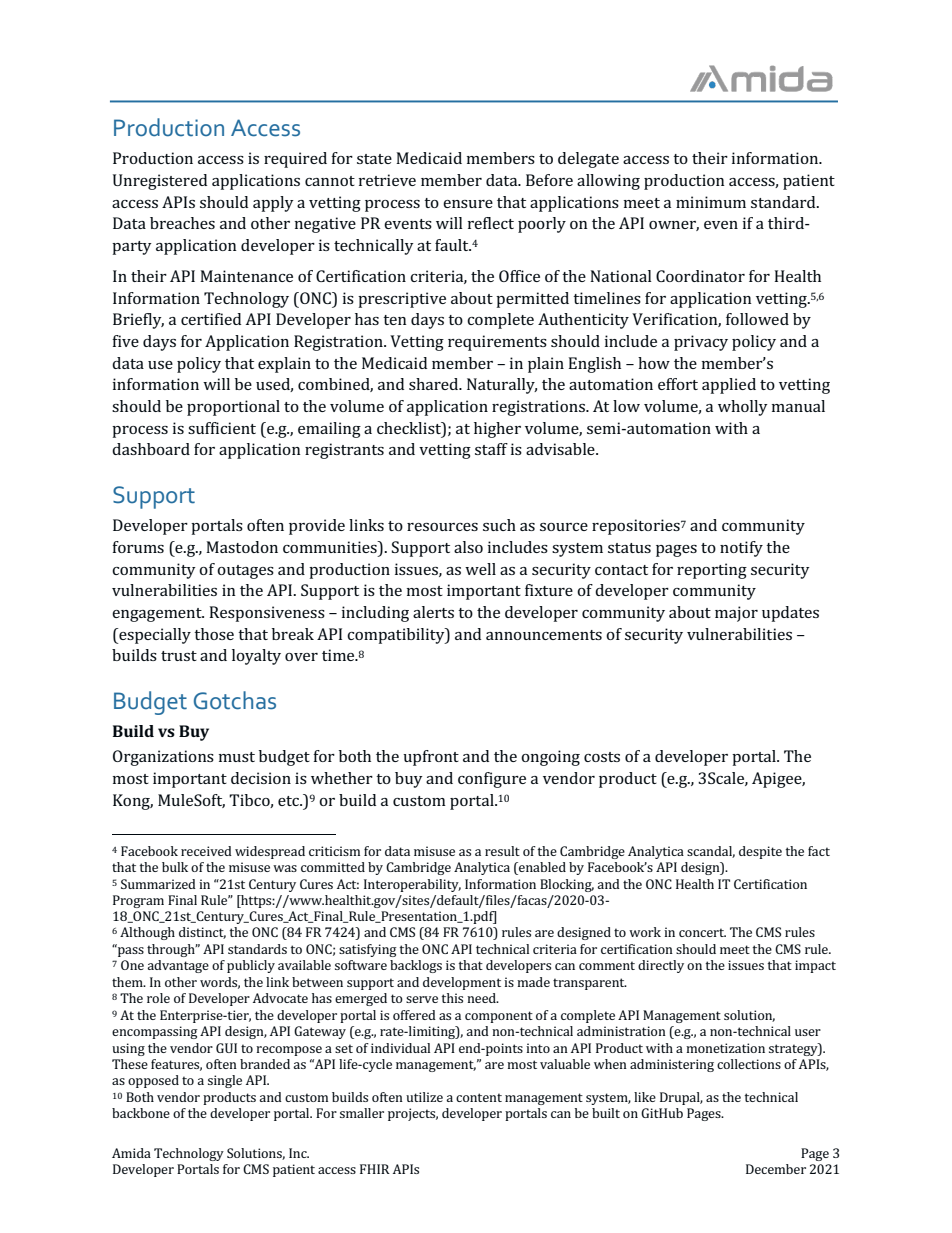  What do you see at coordinates (433, 612) in the screenshot?
I see `alerts` at bounding box center [433, 612].
